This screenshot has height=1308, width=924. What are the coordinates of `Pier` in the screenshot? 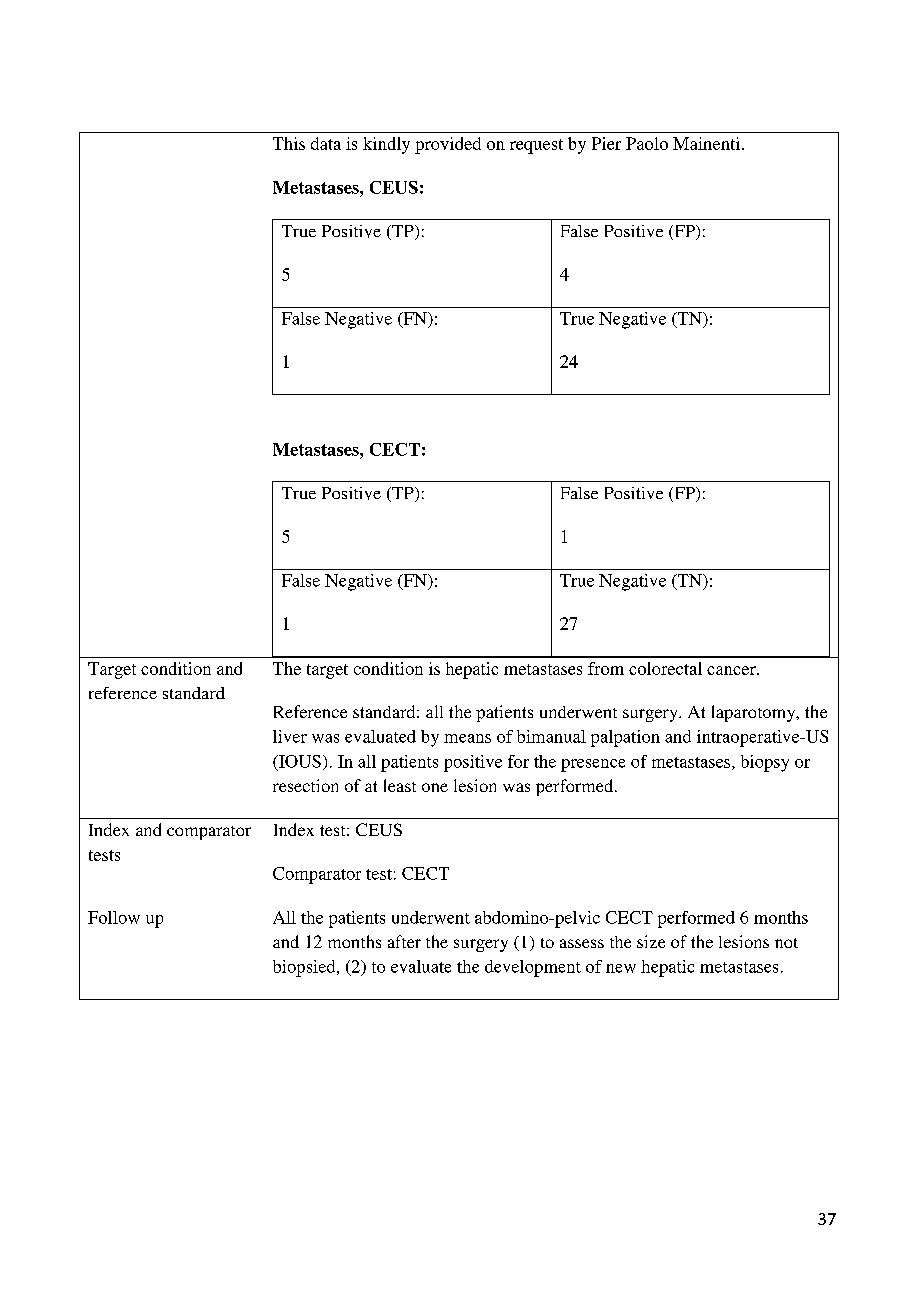 It's located at (606, 143).
